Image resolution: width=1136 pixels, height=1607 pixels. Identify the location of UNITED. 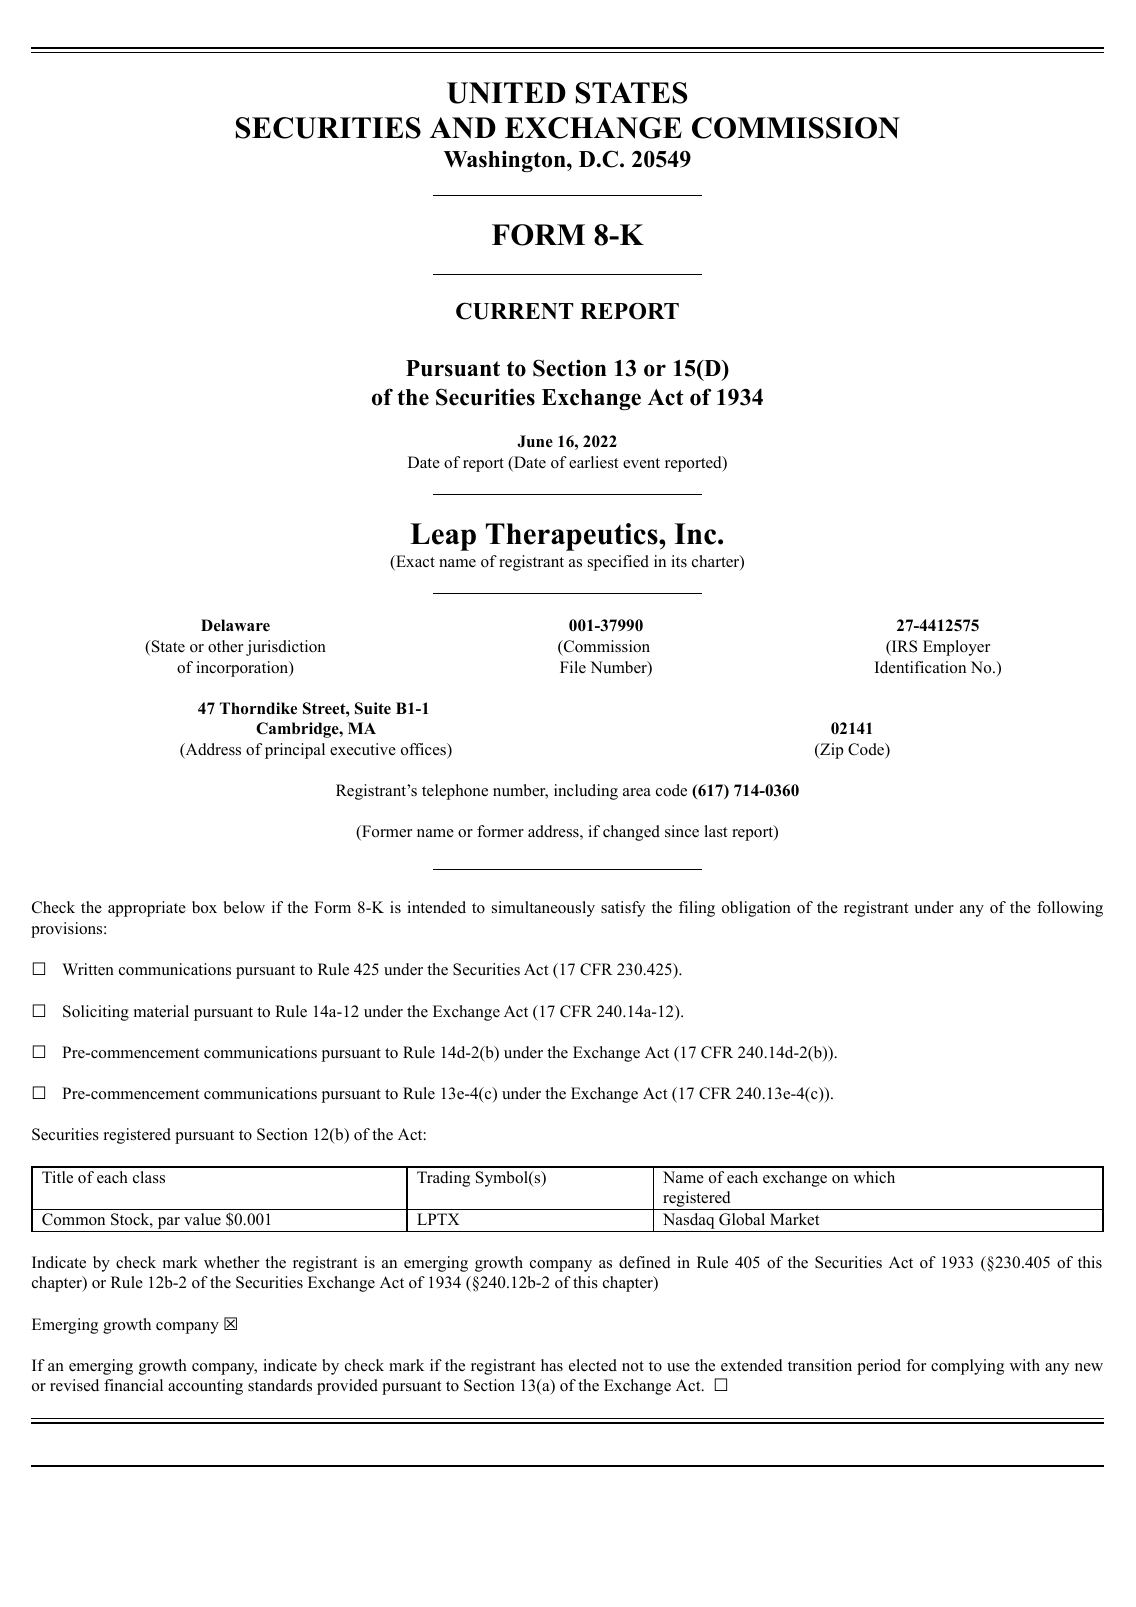
(506, 93).
